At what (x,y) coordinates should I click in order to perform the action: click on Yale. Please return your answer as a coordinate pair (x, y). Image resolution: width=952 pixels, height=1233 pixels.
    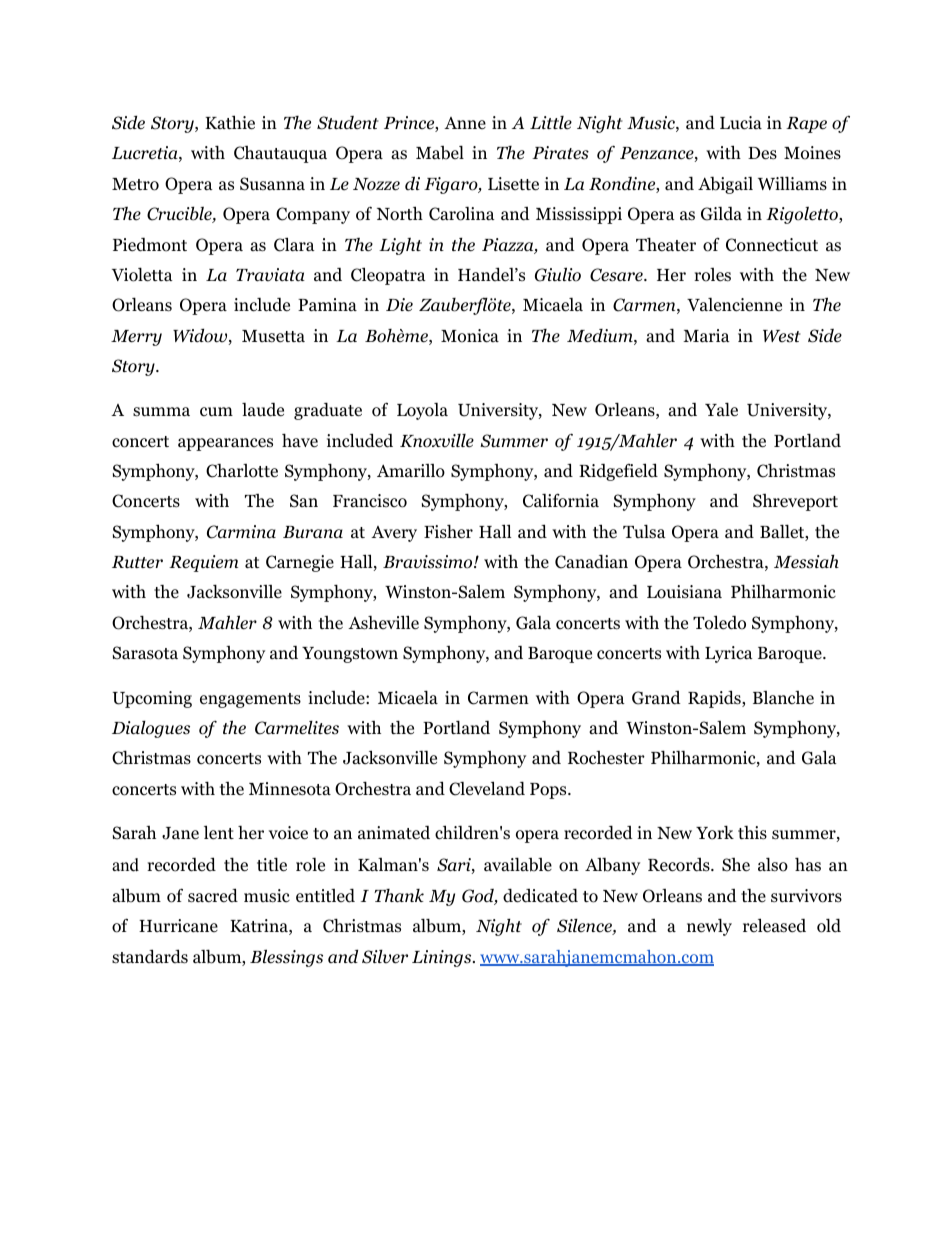
    Looking at the image, I should click on (721, 409).
